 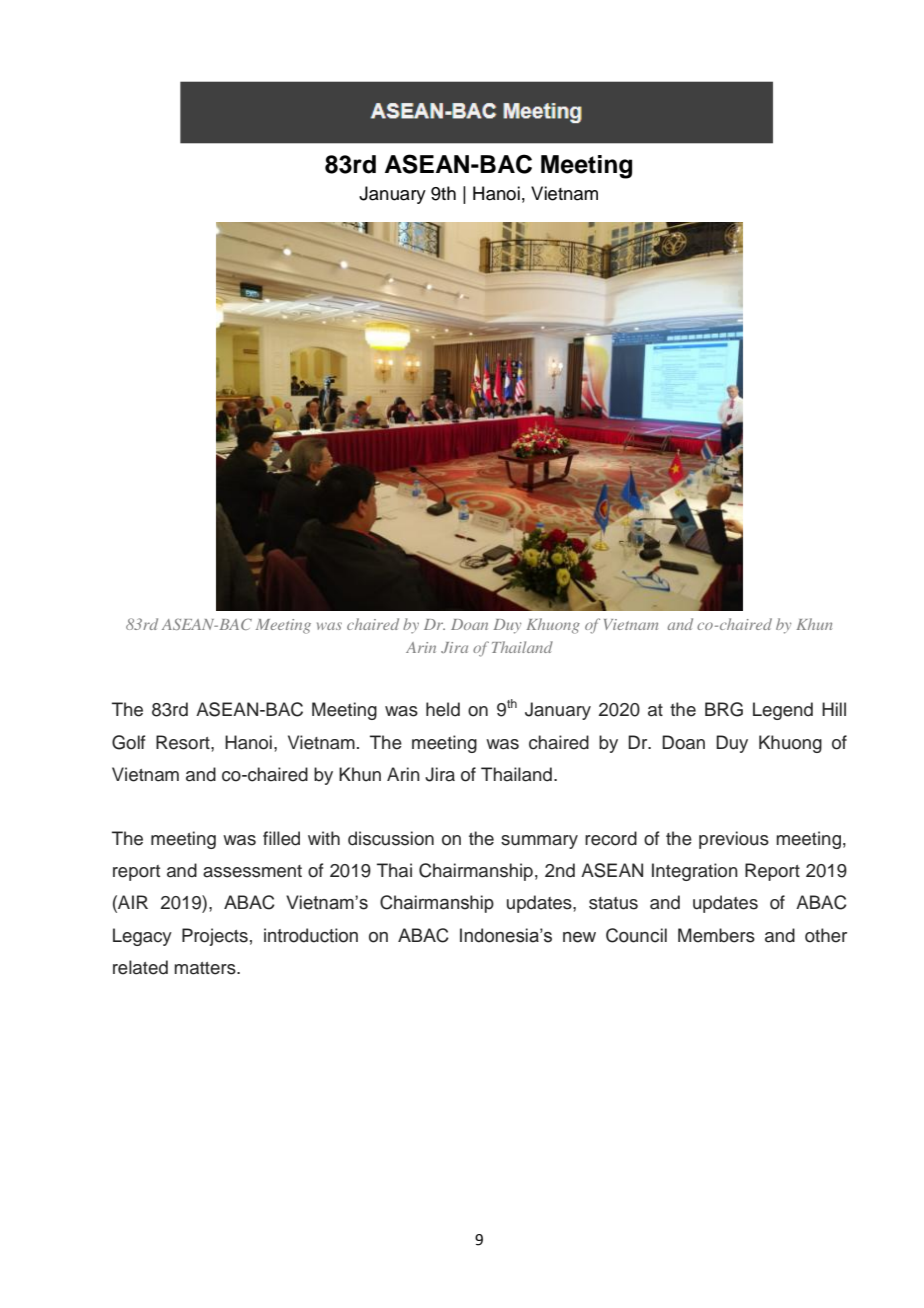 I want to click on filled, so click(x=281, y=838).
